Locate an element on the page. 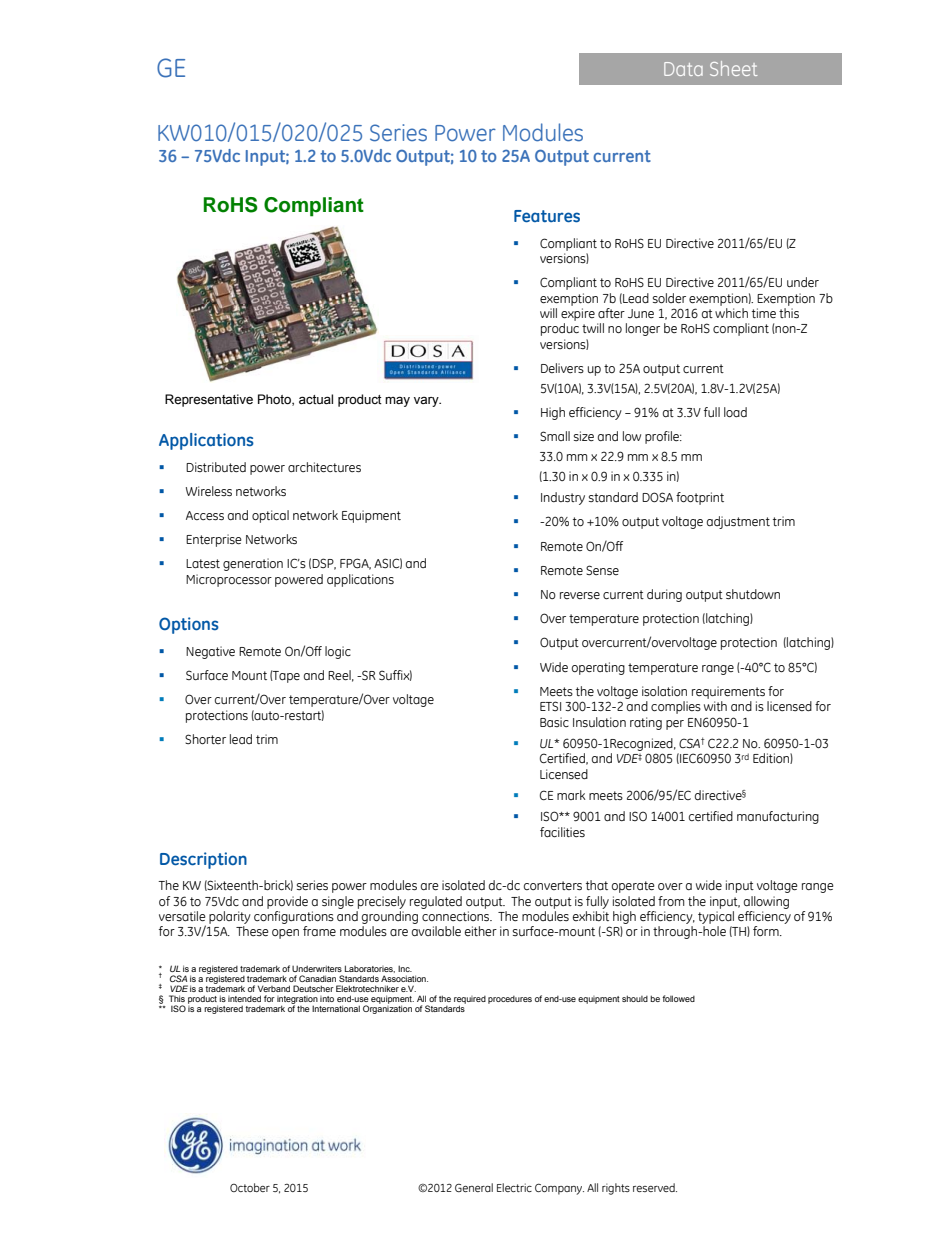  manufacturing is located at coordinates (778, 817).
